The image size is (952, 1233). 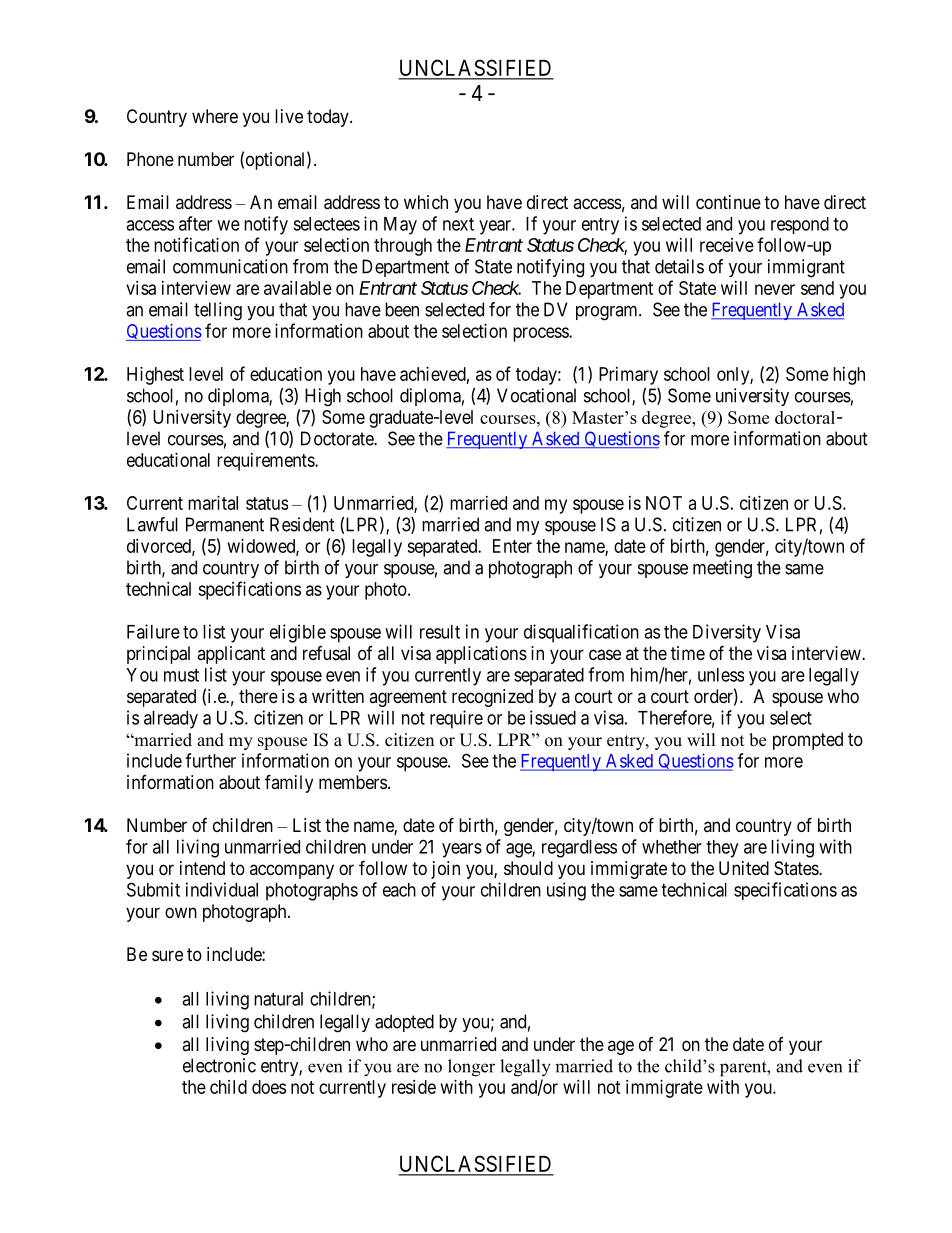 What do you see at coordinates (722, 849) in the screenshot?
I see `they` at bounding box center [722, 849].
